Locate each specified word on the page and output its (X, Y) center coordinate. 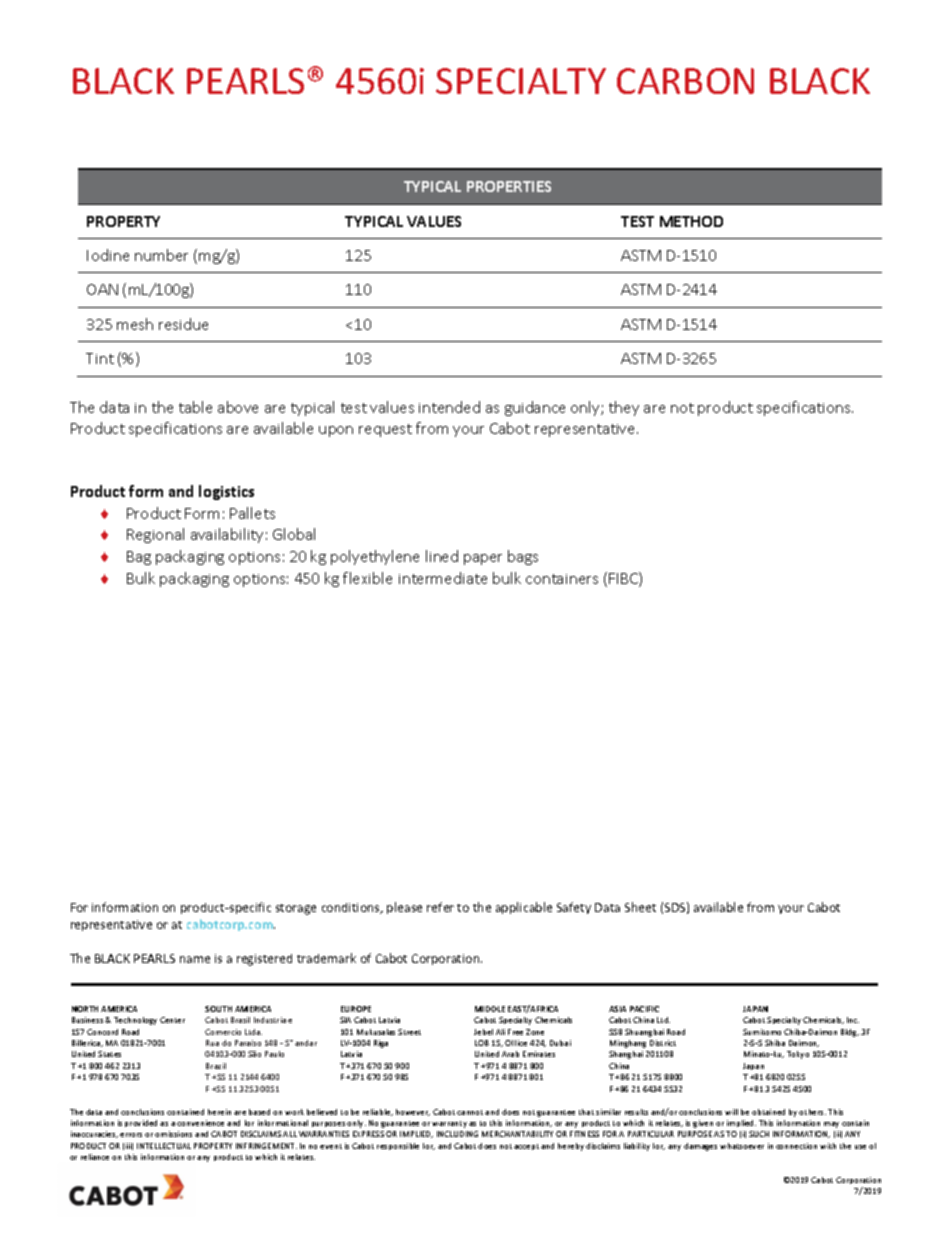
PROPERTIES (509, 186)
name (195, 959)
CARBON (685, 81)
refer (440, 907)
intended (449, 407)
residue (183, 324)
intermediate (443, 578)
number (161, 255)
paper (483, 559)
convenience (200, 1123)
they (624, 408)
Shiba (775, 1043)
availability (227, 535)
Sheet (640, 907)
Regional (155, 535)
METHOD (691, 221)
